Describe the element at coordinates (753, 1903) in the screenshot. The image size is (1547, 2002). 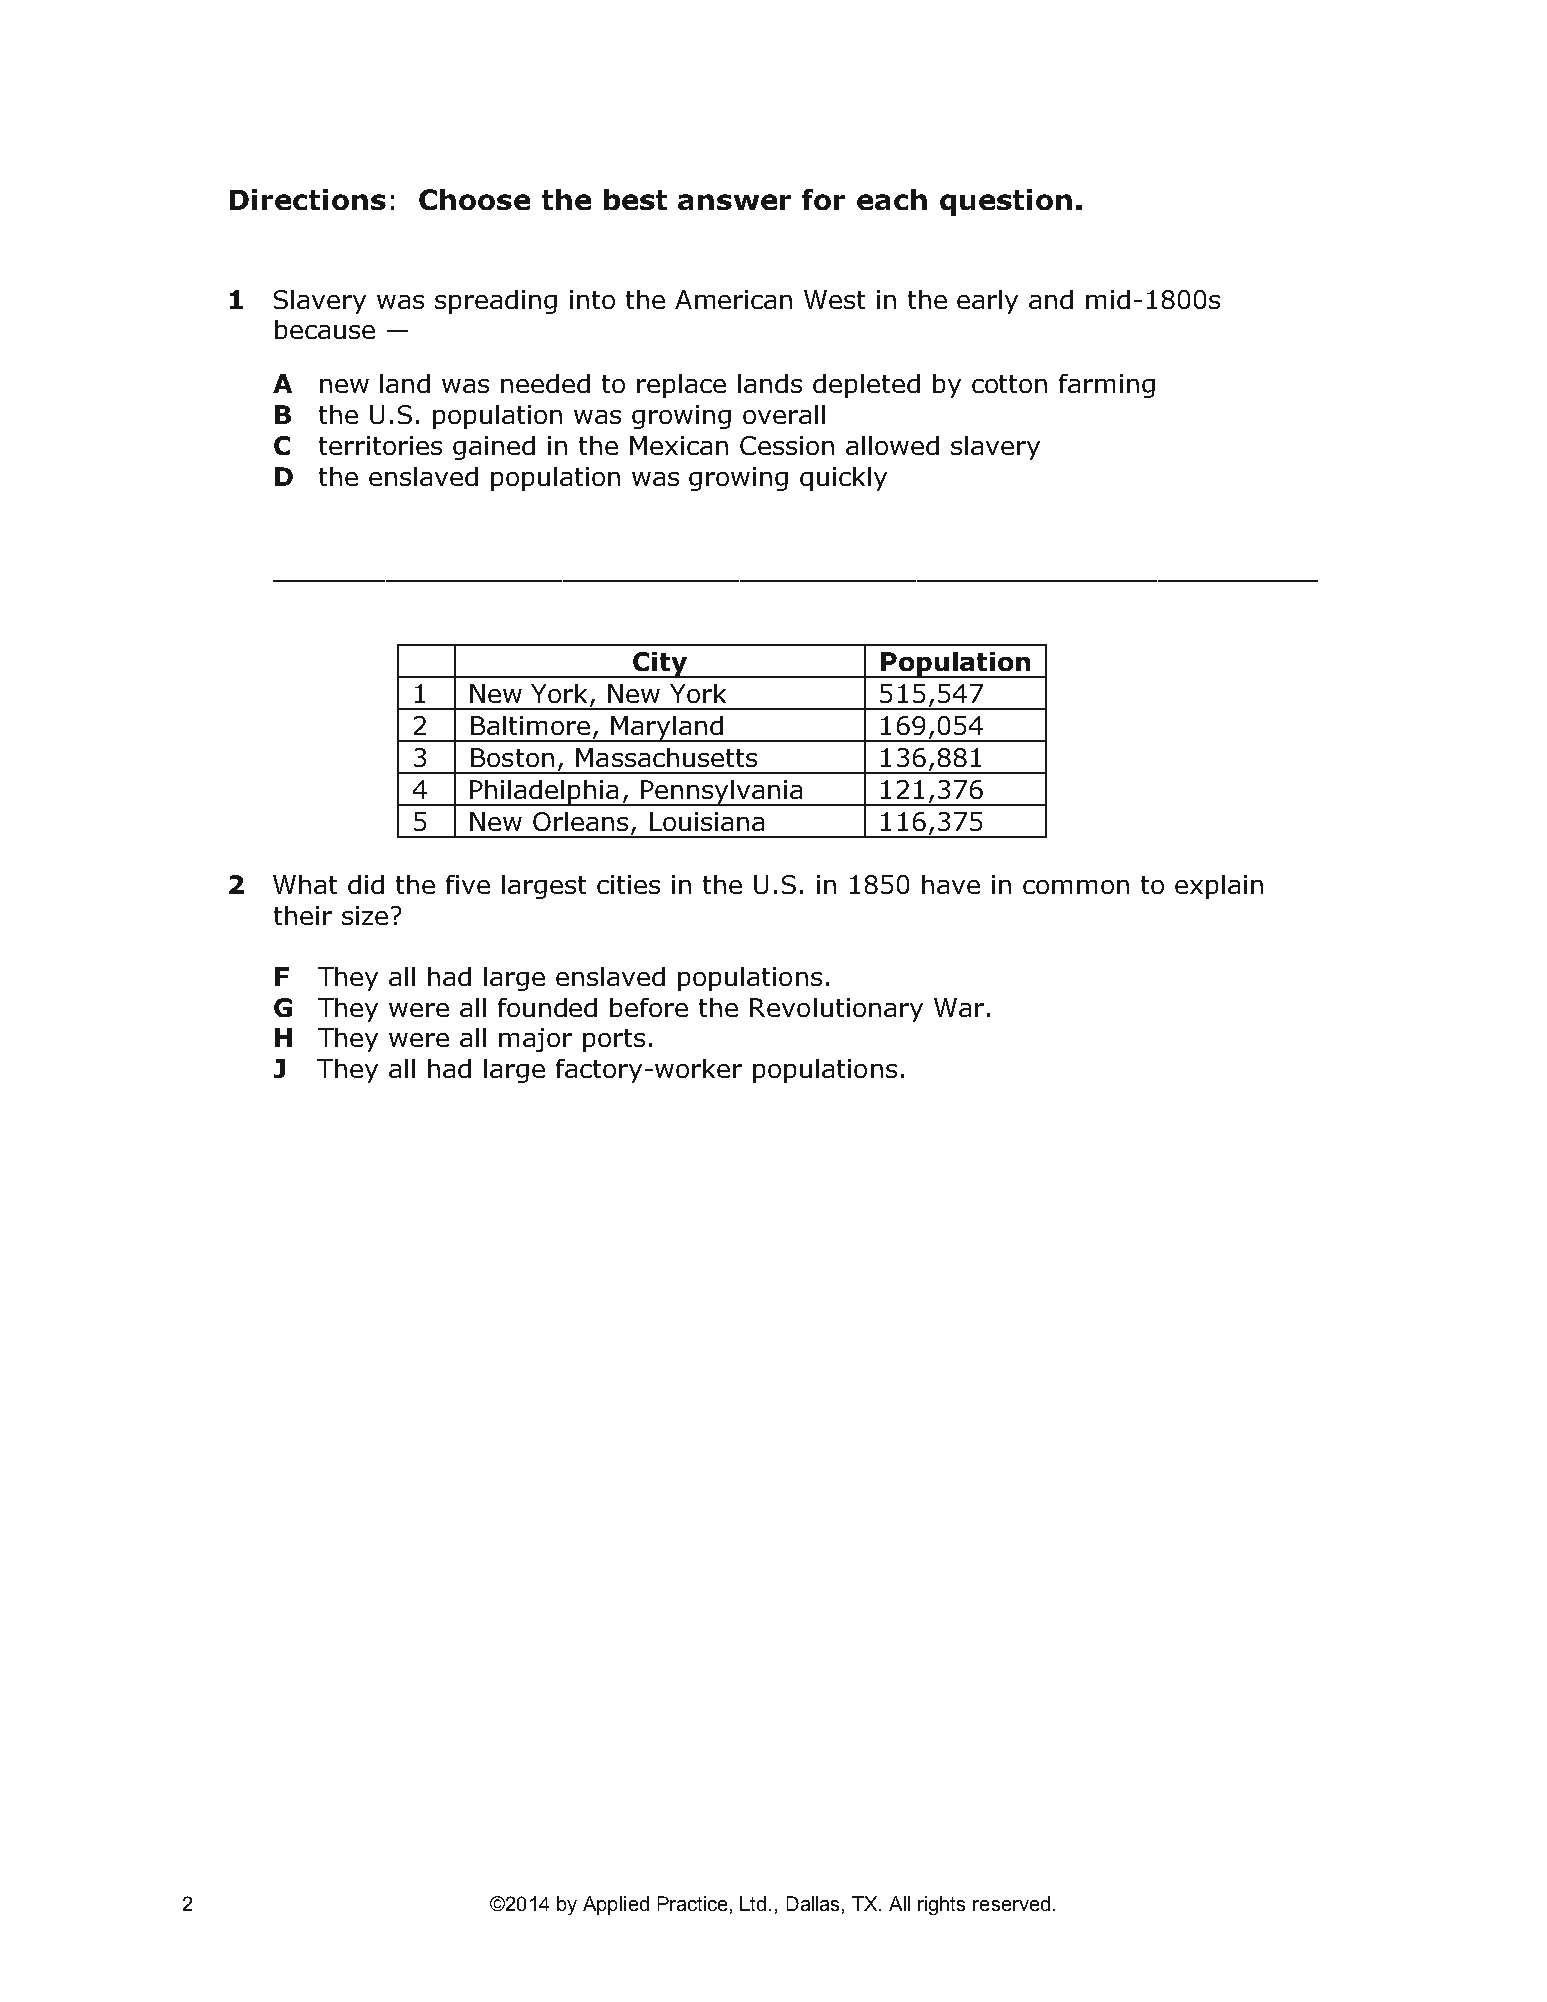
I see `Ltd` at that location.
